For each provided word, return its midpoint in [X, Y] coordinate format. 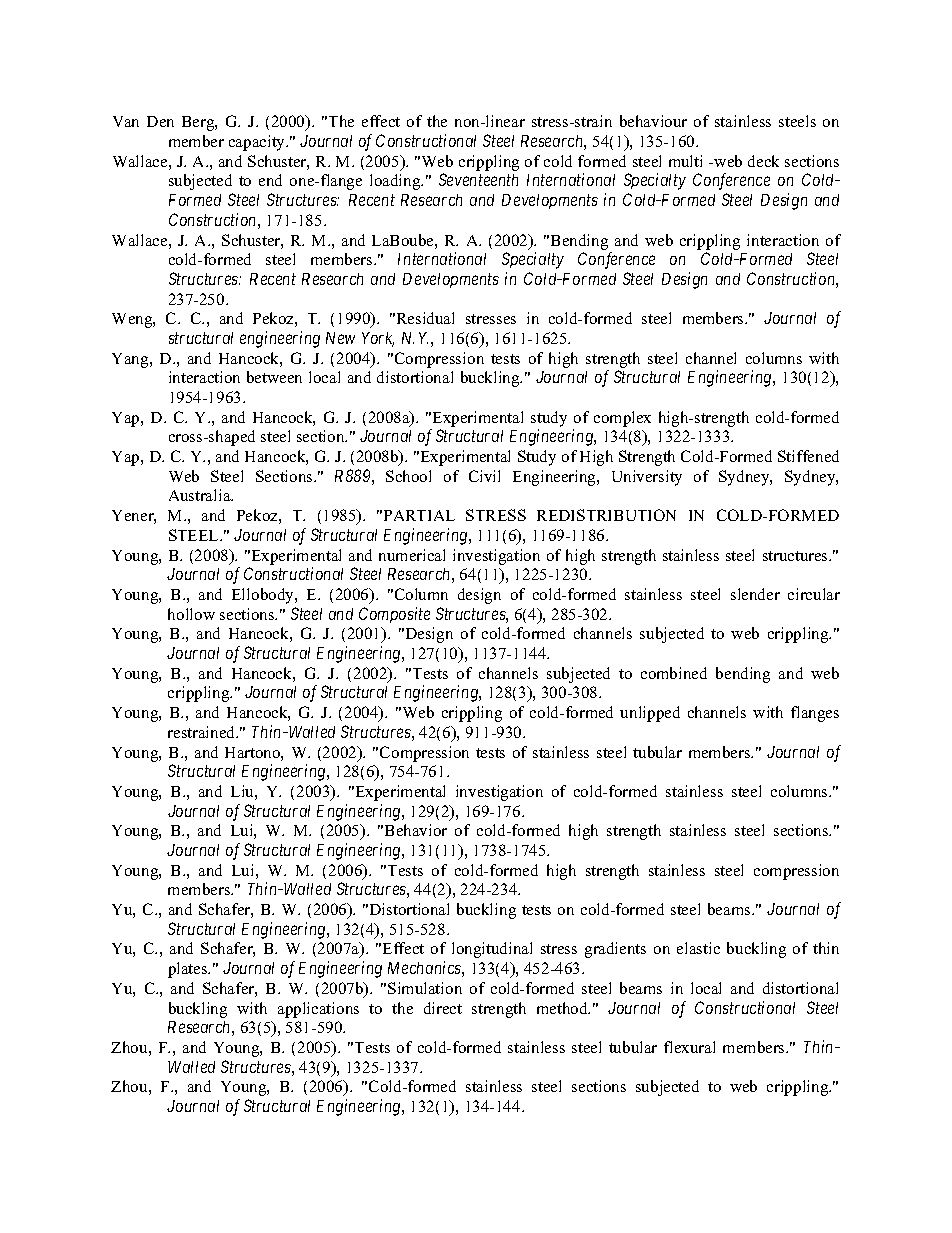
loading [396, 182]
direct [443, 1008]
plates [189, 970]
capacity [258, 143]
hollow [191, 614]
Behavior [416, 830]
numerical [412, 555]
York [378, 339]
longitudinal [492, 950]
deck [763, 161]
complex [622, 419]
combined [674, 673]
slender [755, 594]
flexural [689, 1047]
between [274, 377]
